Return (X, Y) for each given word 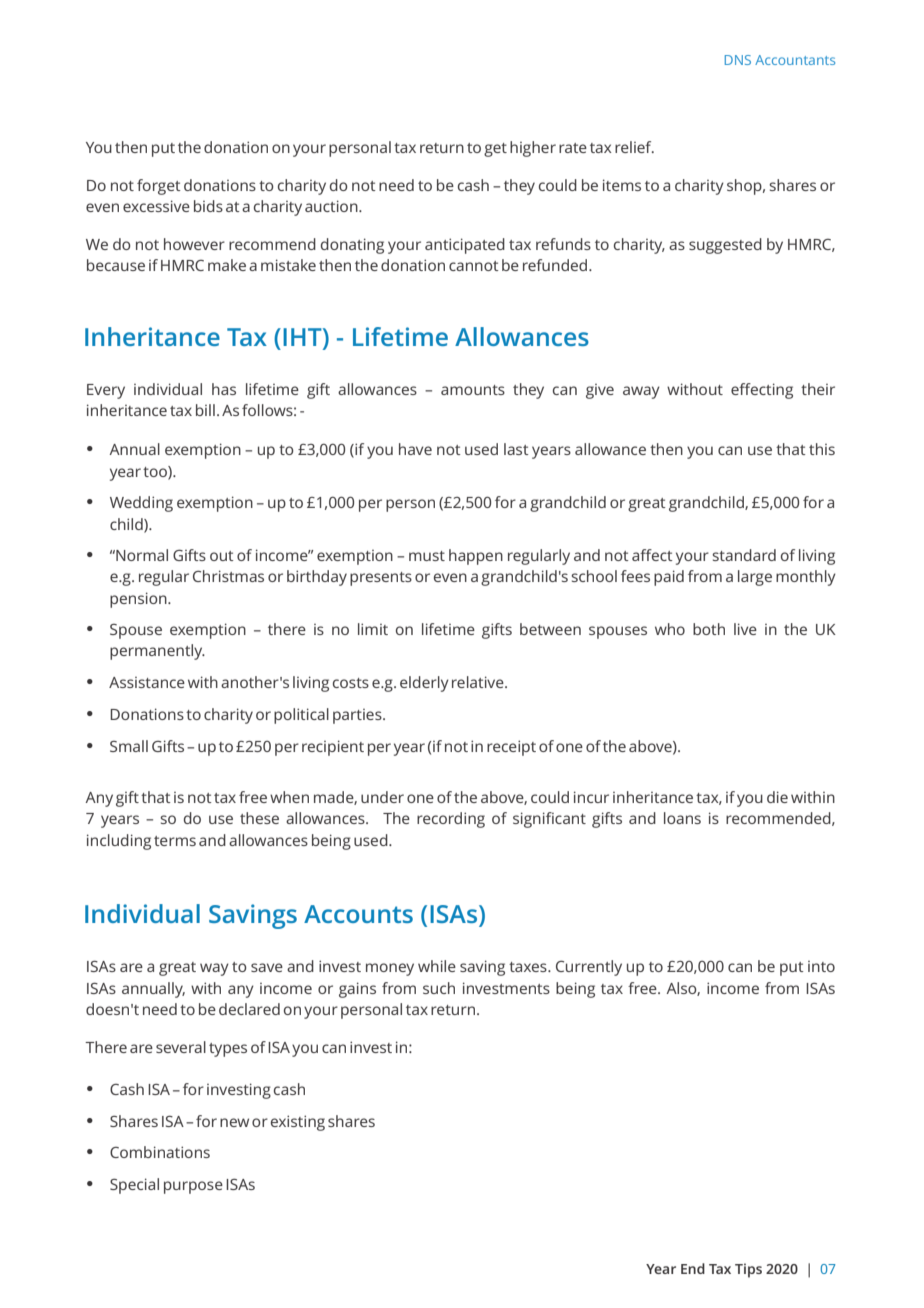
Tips (748, 1270)
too (156, 472)
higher (533, 149)
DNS (738, 60)
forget (159, 187)
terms (175, 841)
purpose (193, 1187)
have (415, 449)
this (822, 449)
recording (451, 820)
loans (682, 818)
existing (298, 1123)
